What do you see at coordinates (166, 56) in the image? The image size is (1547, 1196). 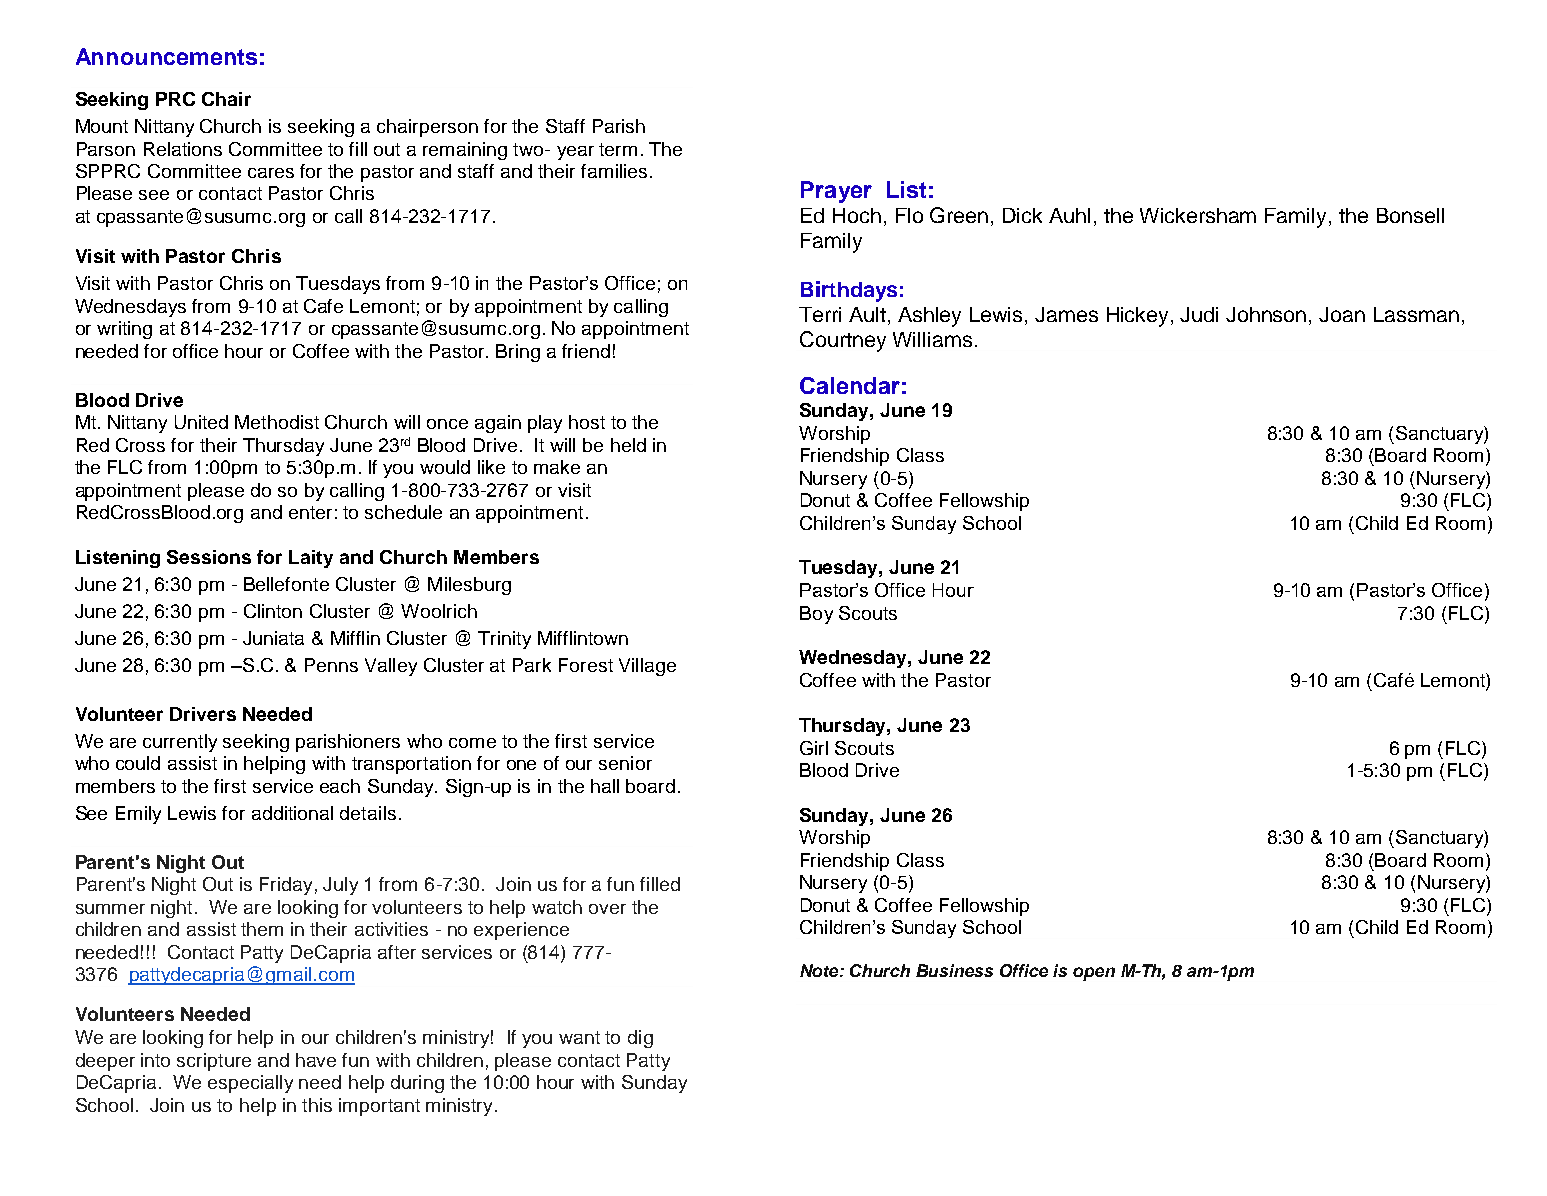 I see `Announcements` at bounding box center [166, 56].
